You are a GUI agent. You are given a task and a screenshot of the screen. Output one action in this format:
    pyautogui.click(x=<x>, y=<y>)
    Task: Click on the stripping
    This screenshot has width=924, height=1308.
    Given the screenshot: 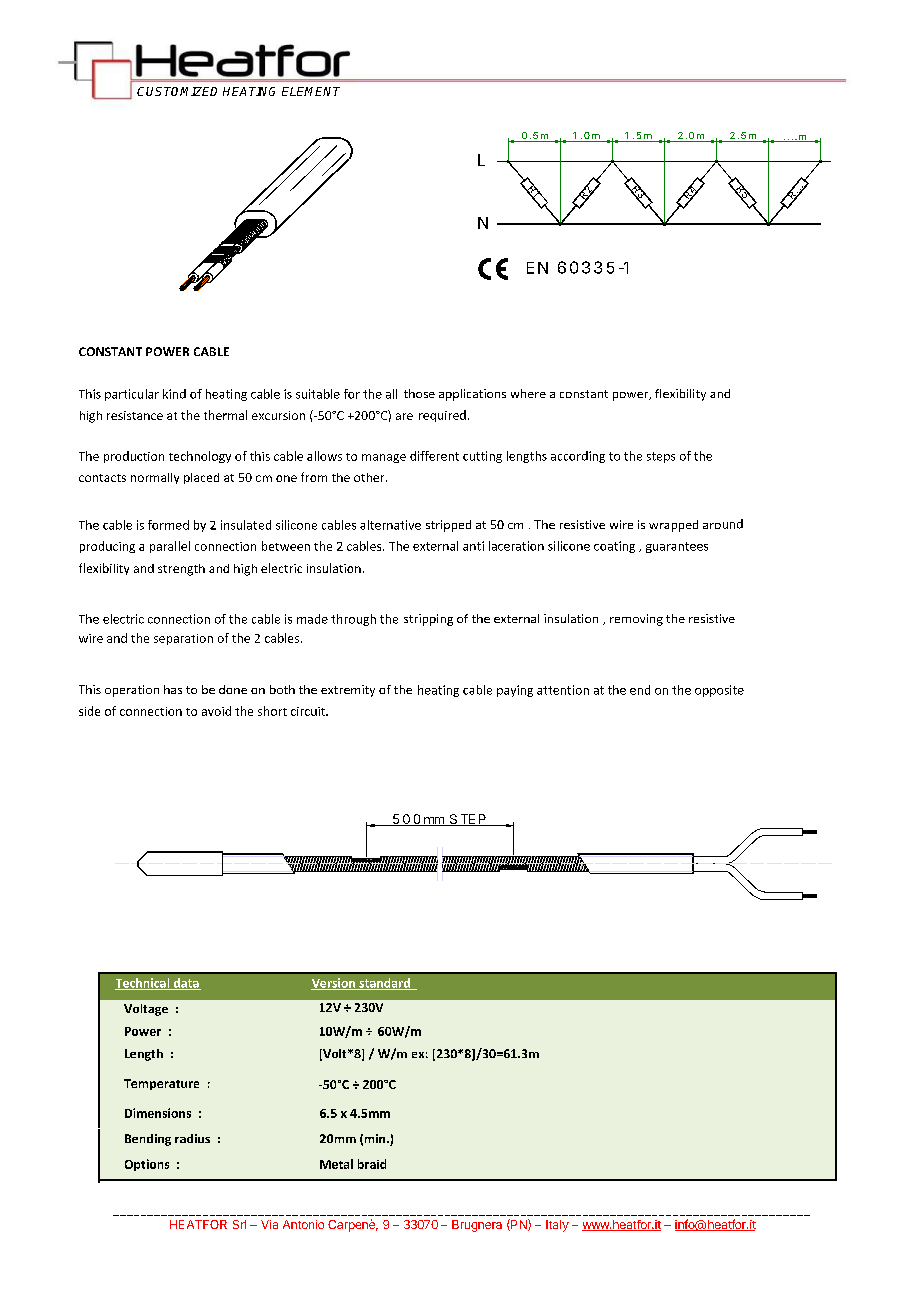 What is the action you would take?
    pyautogui.click(x=428, y=620)
